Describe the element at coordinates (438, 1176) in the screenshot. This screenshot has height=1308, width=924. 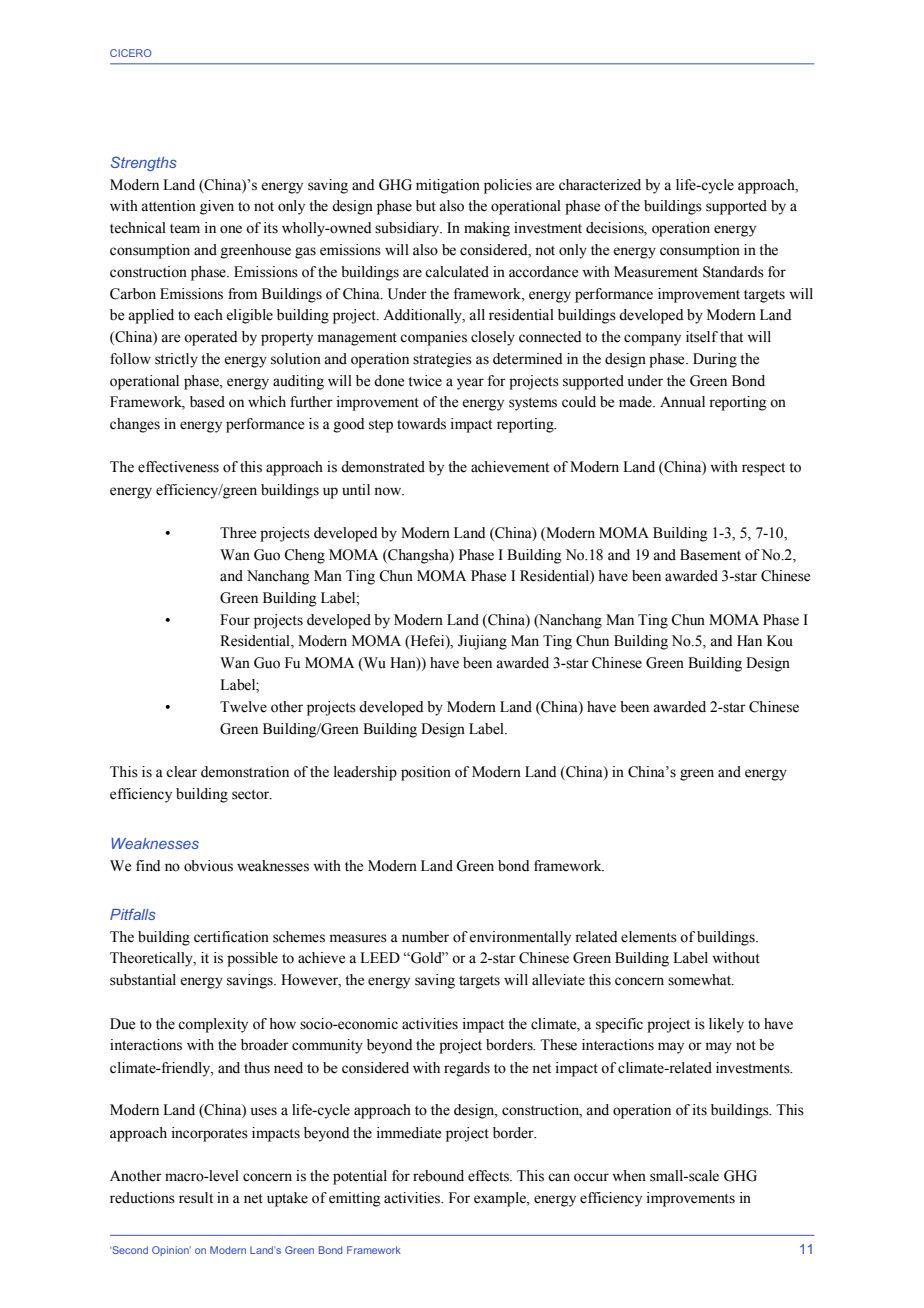
I see `rebound` at that location.
